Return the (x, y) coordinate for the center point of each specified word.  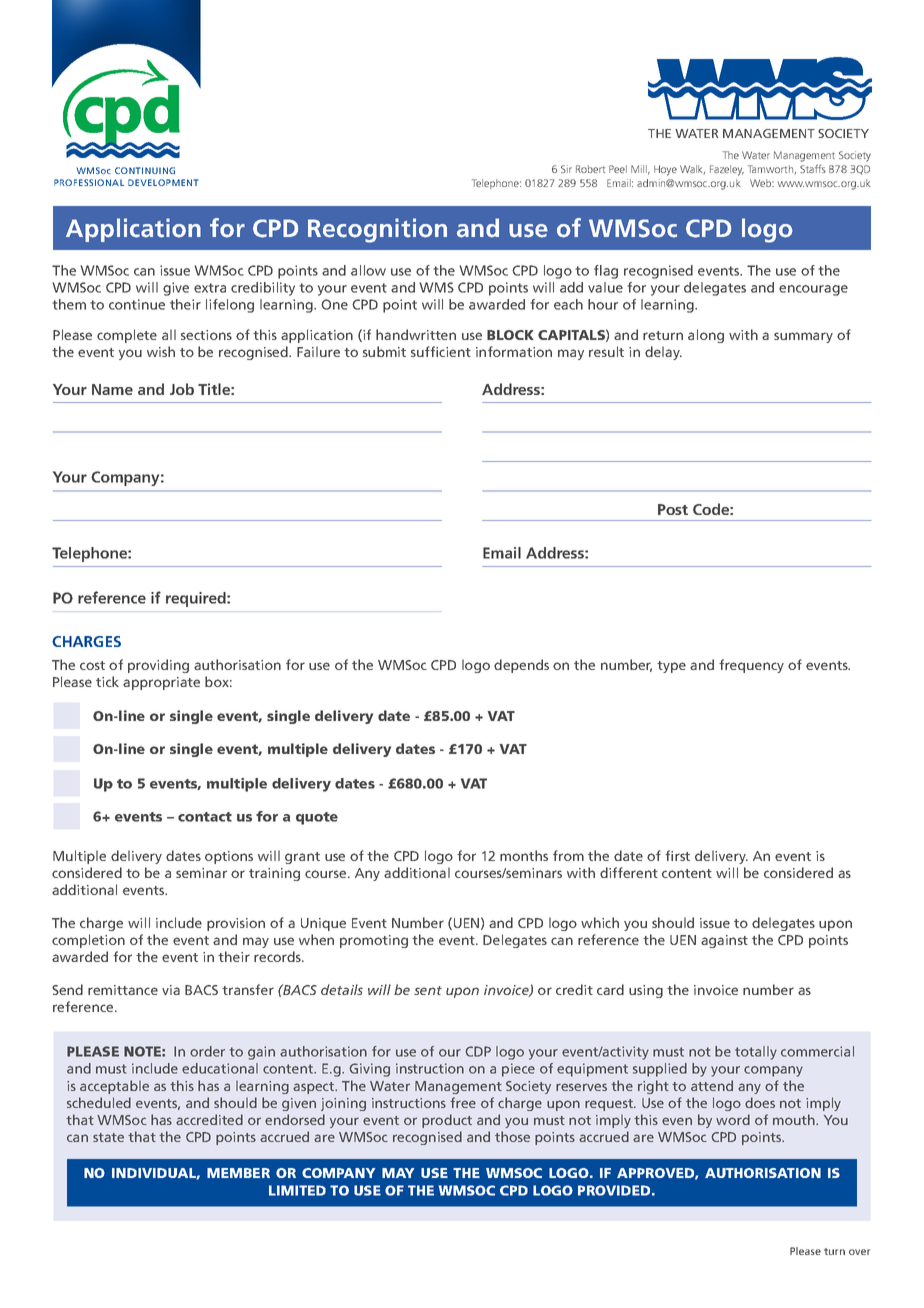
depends (521, 666)
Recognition (377, 230)
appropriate (161, 683)
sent (428, 990)
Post (673, 509)
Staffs (813, 168)
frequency (751, 666)
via (171, 990)
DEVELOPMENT (163, 182)
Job (182, 389)
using (646, 991)
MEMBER (238, 1173)
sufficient (441, 351)
